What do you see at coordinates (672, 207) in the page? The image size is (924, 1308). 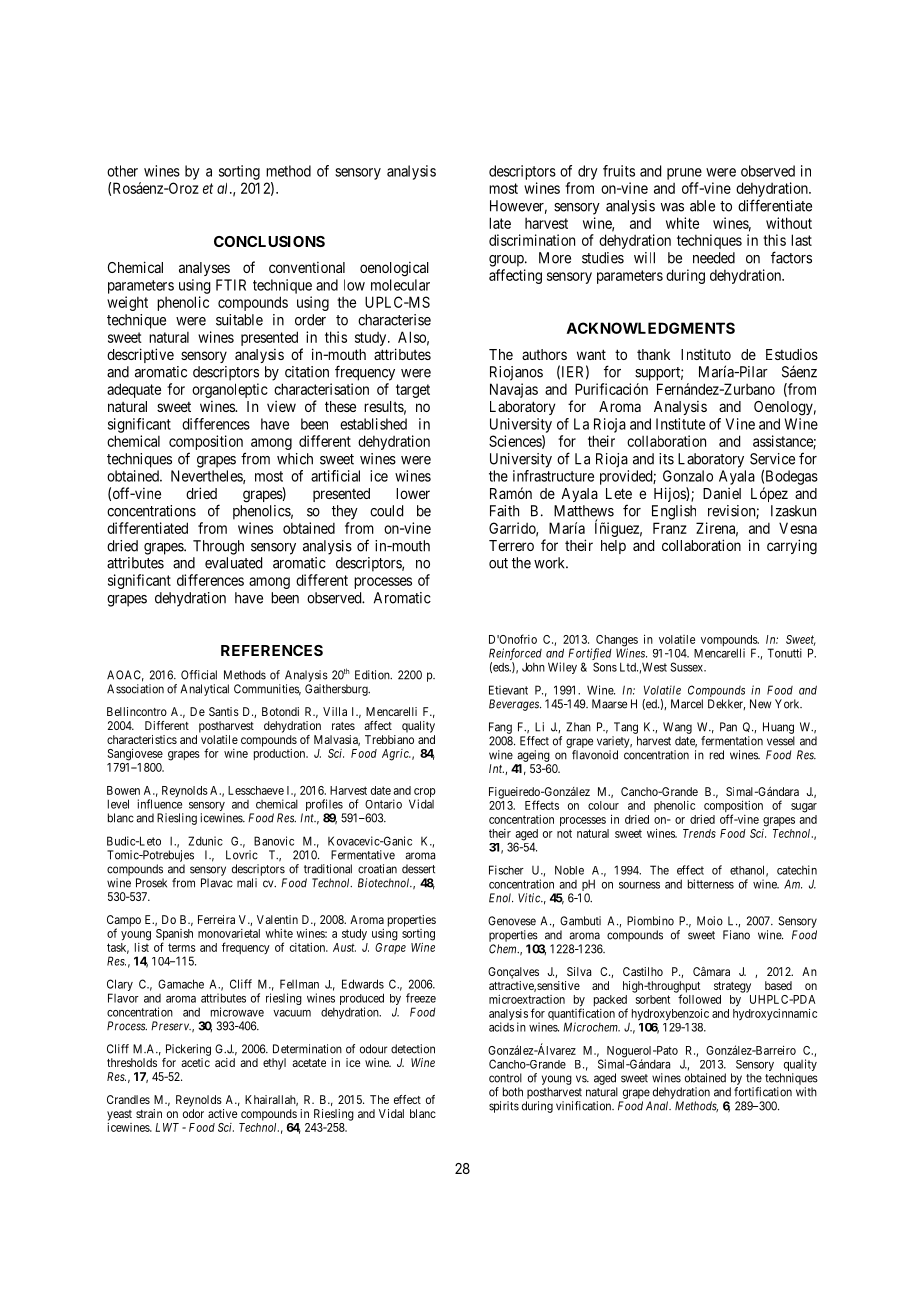 I see `was` at bounding box center [672, 207].
